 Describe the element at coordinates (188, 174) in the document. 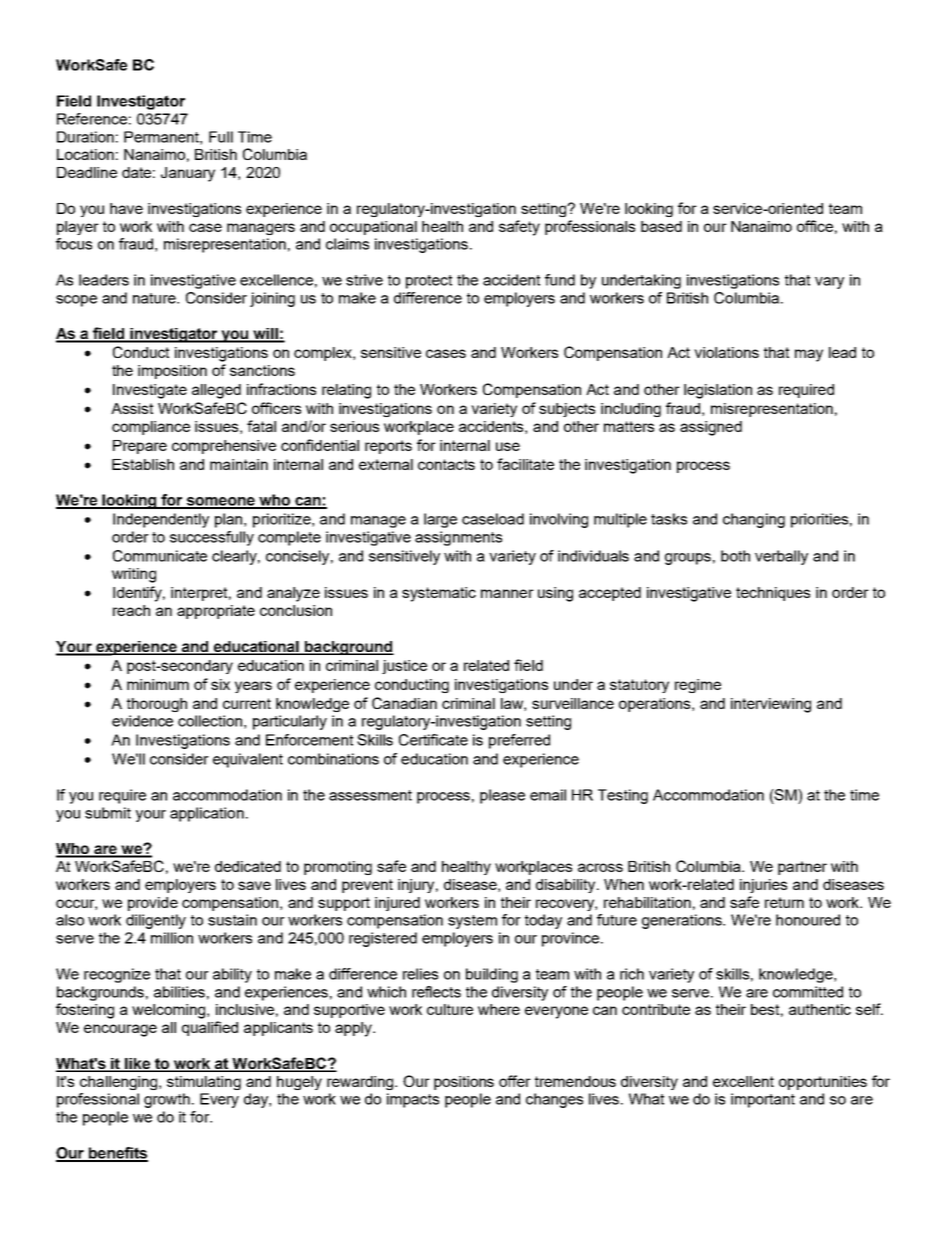

I see `January` at that location.
